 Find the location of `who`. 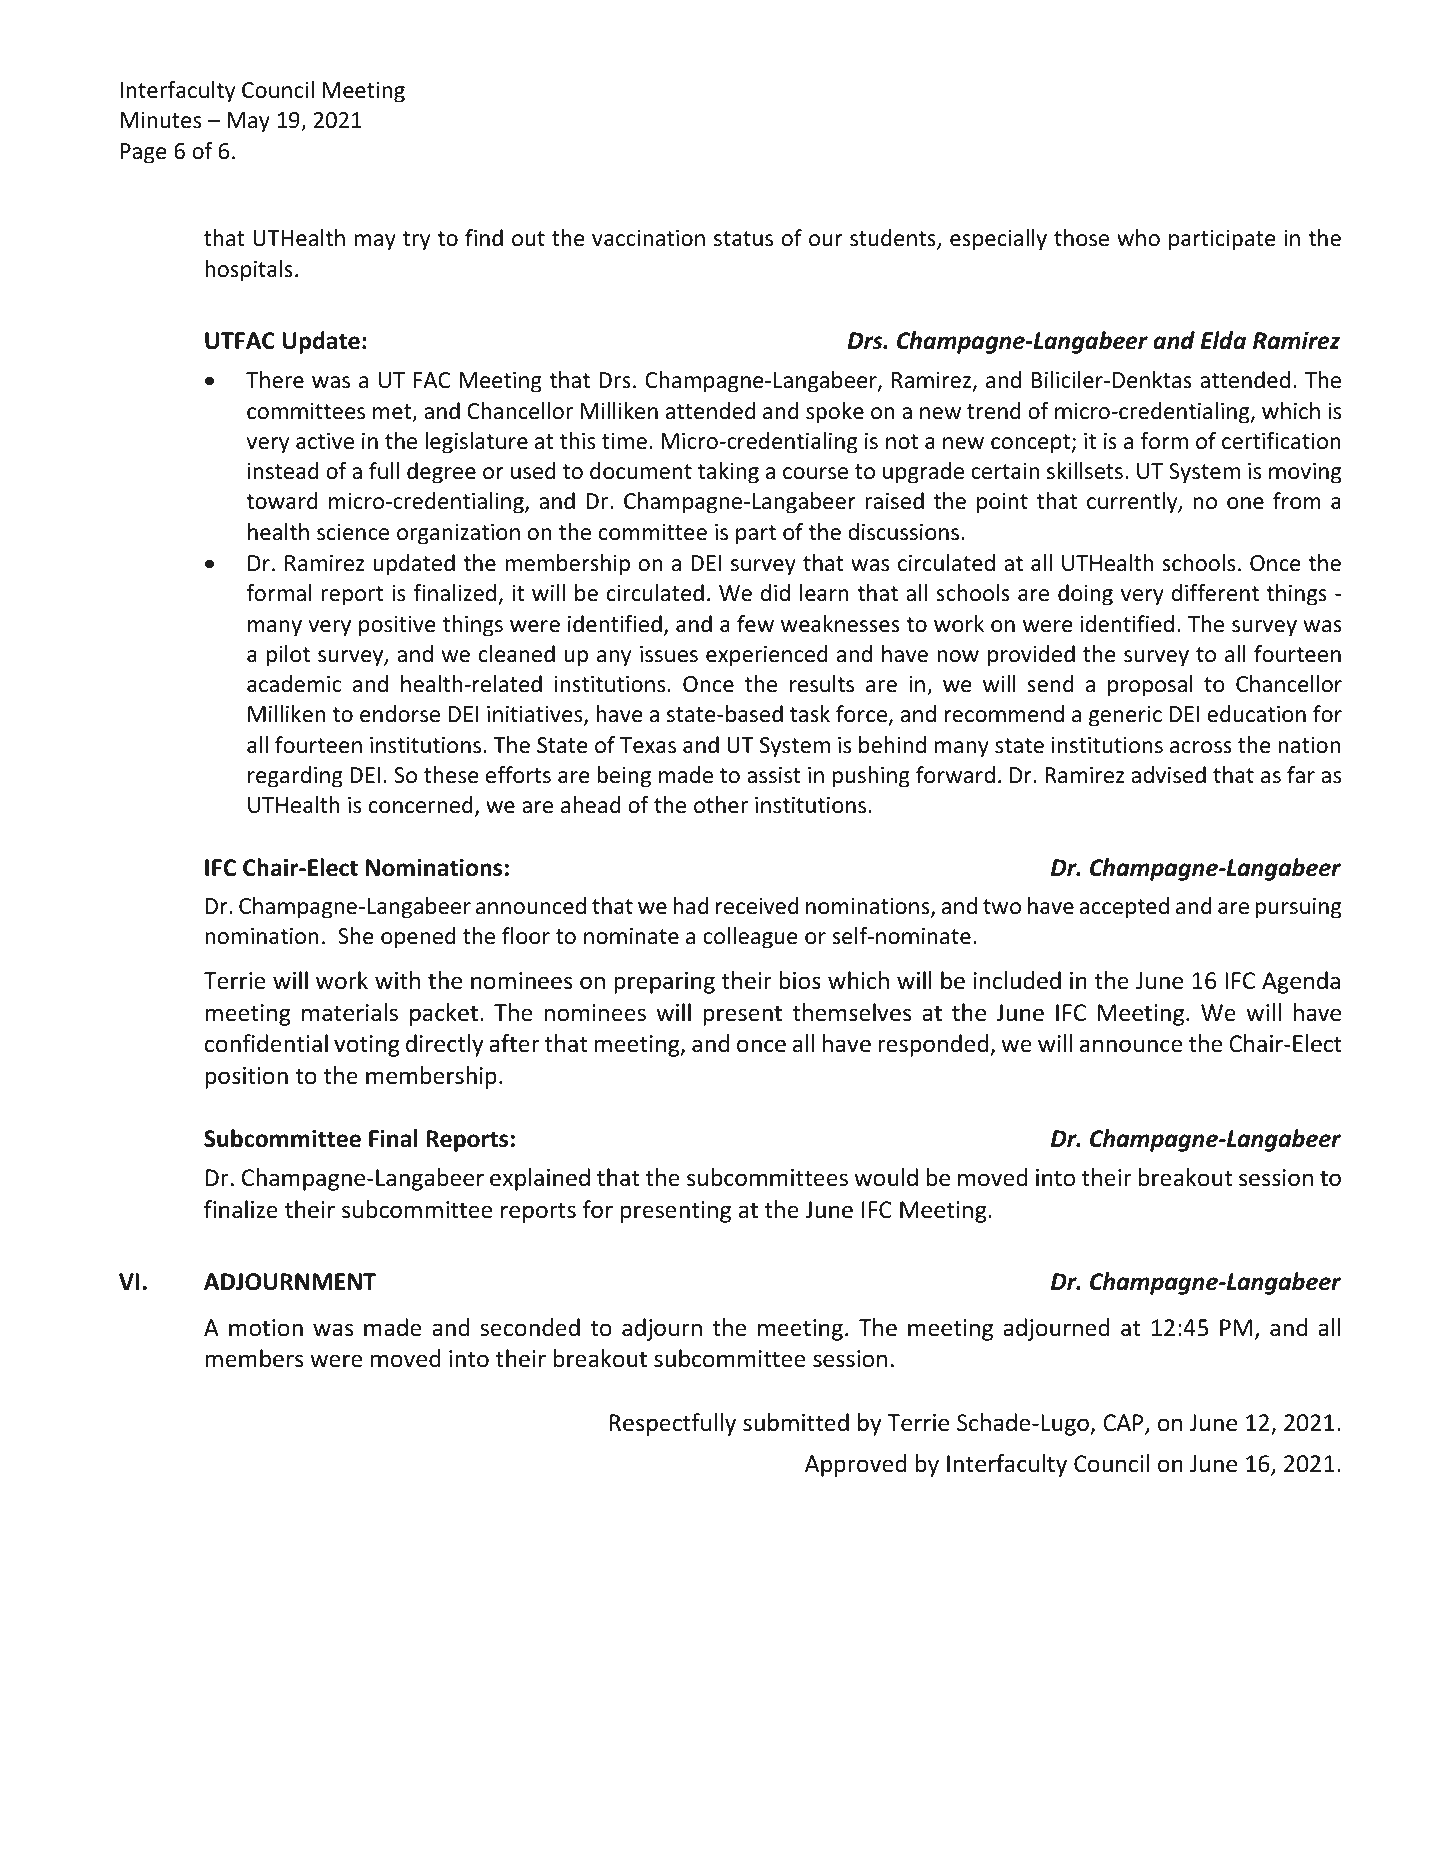

who is located at coordinates (1138, 238).
